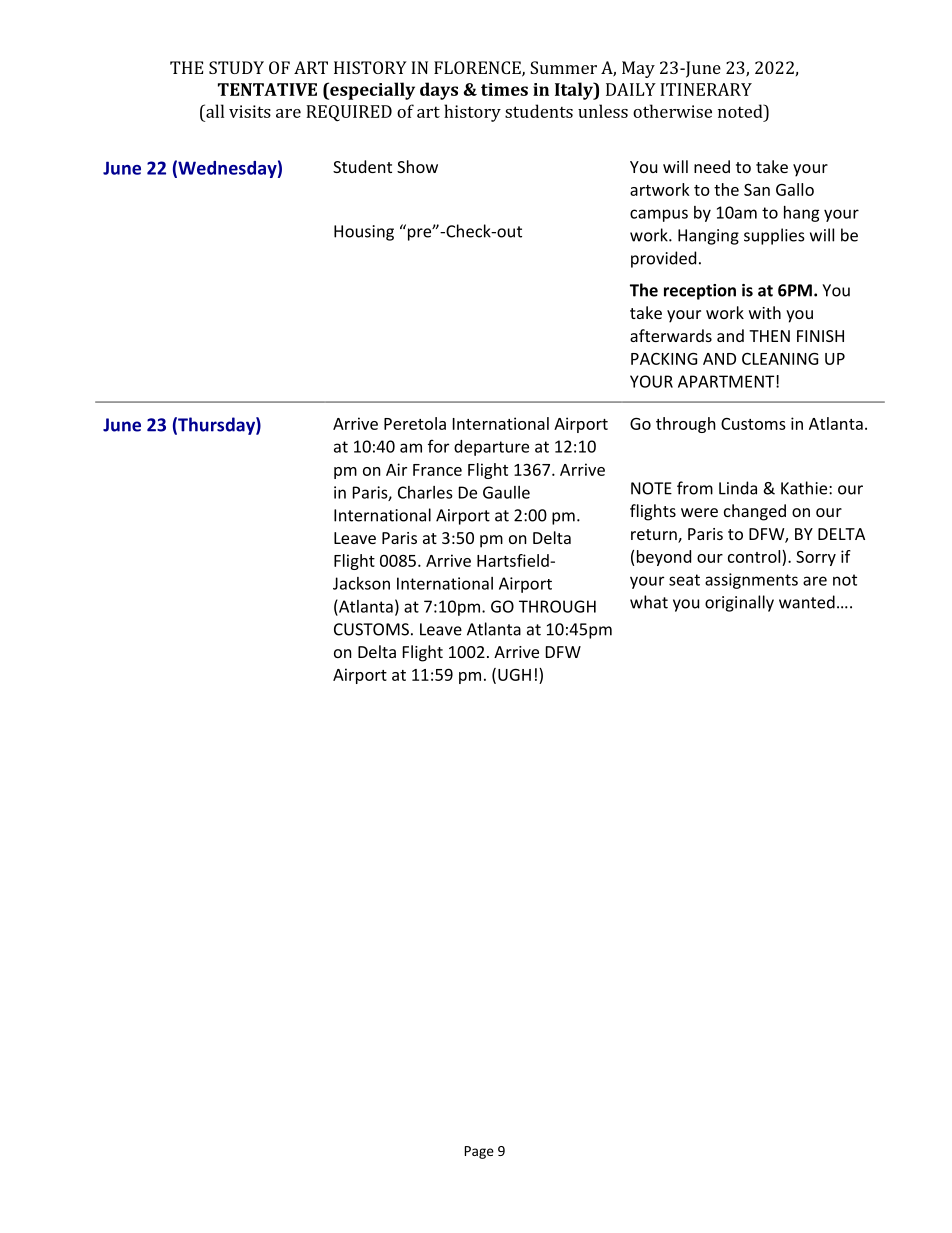 Image resolution: width=952 pixels, height=1233 pixels. Describe the element at coordinates (706, 89) in the screenshot. I see `ITINERARY` at that location.
